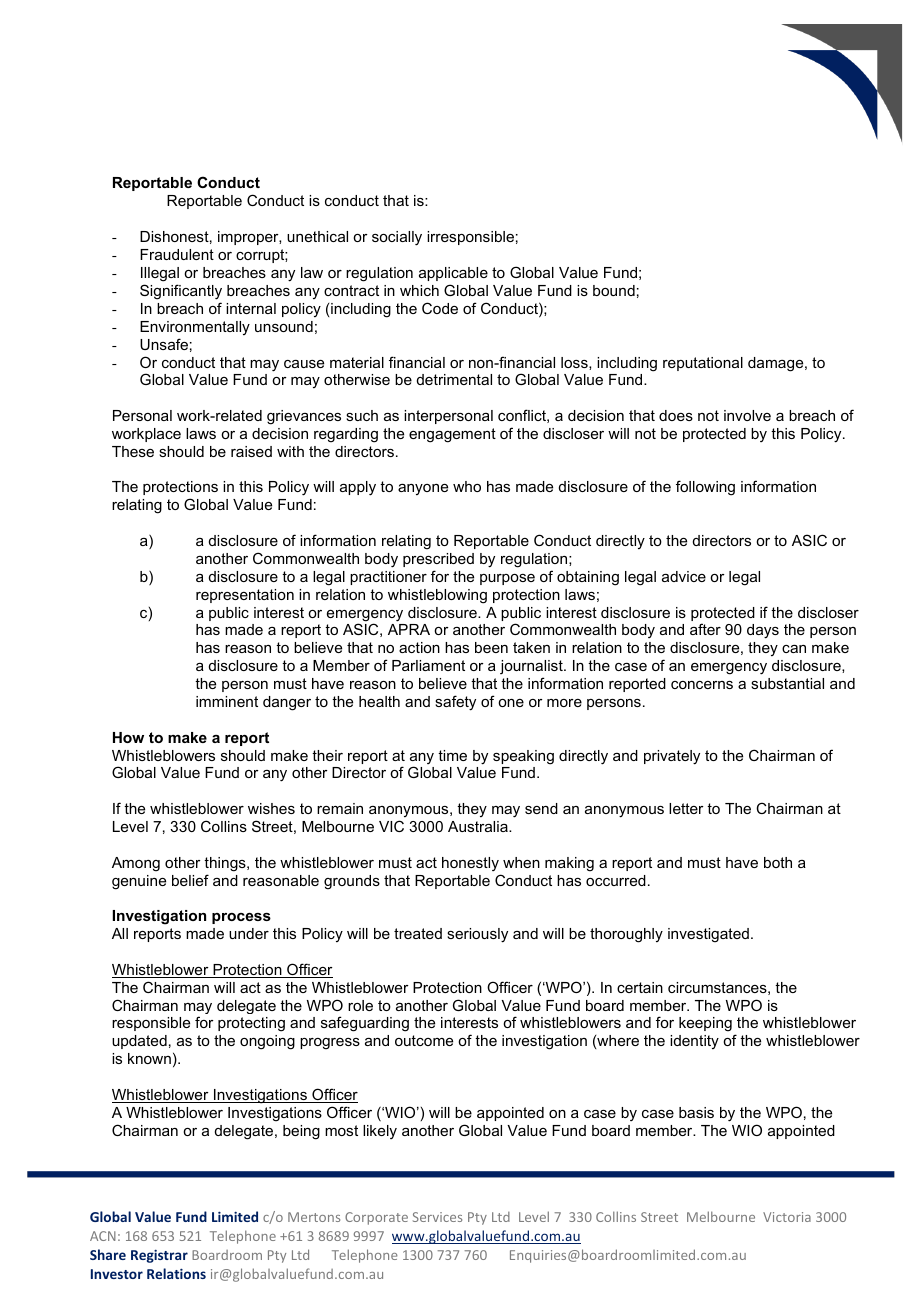  What do you see at coordinates (614, 290) in the screenshot?
I see `bound` at bounding box center [614, 290].
